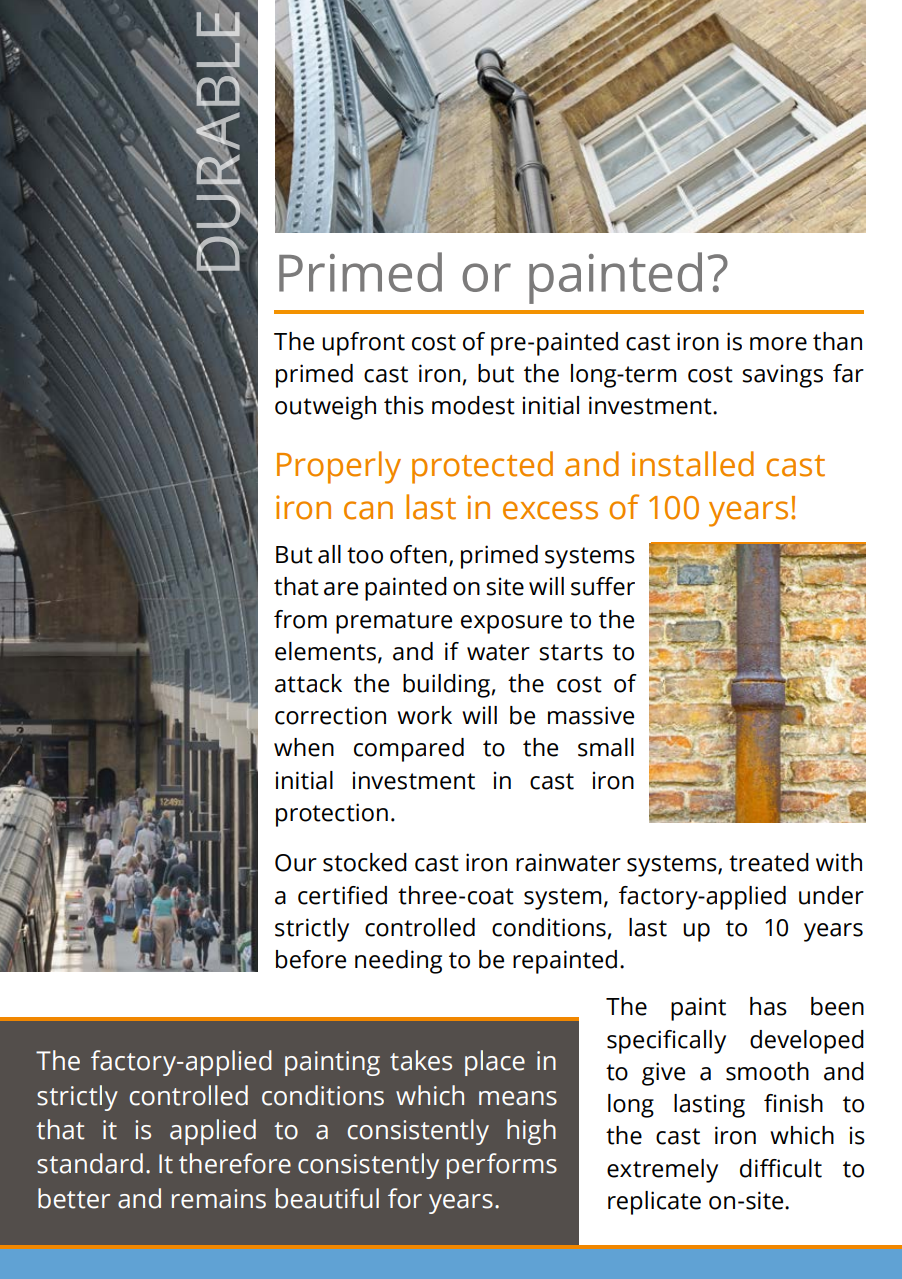  What do you see at coordinates (219, 1199) in the image?
I see `remains` at bounding box center [219, 1199].
